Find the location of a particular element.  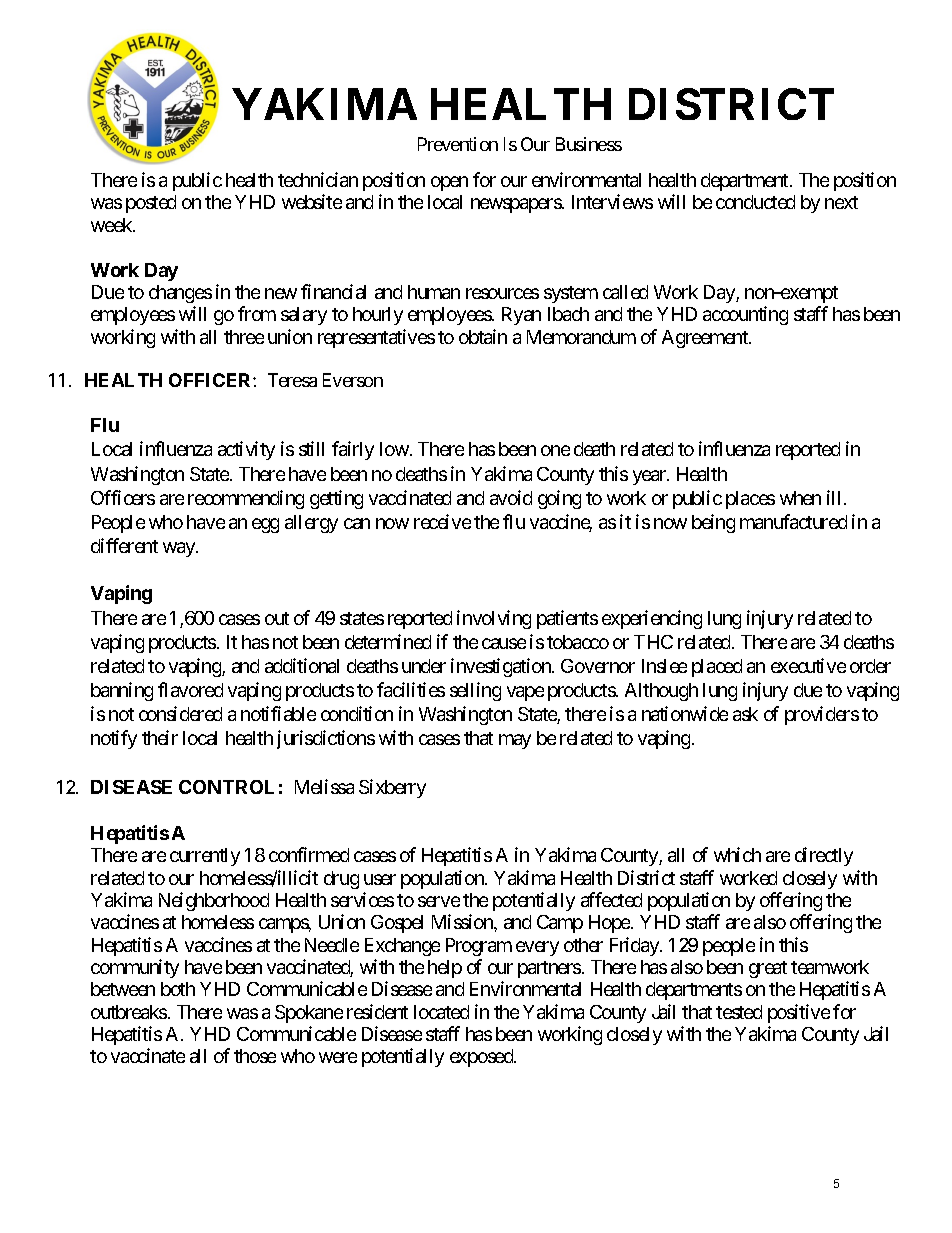

conducted is located at coordinates (755, 202).
